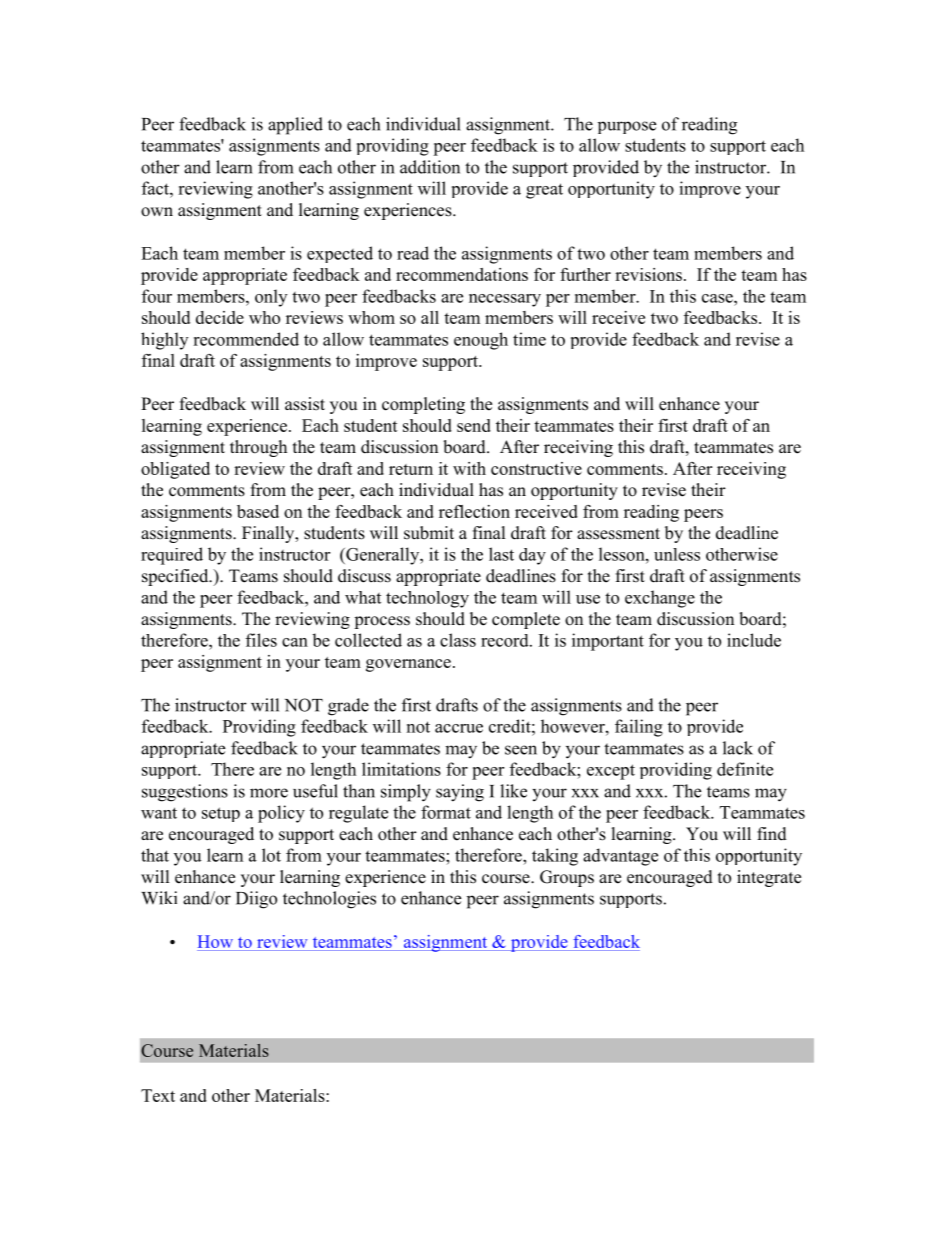 Image resolution: width=952 pixels, height=1233 pixels. I want to click on saying, so click(460, 793).
